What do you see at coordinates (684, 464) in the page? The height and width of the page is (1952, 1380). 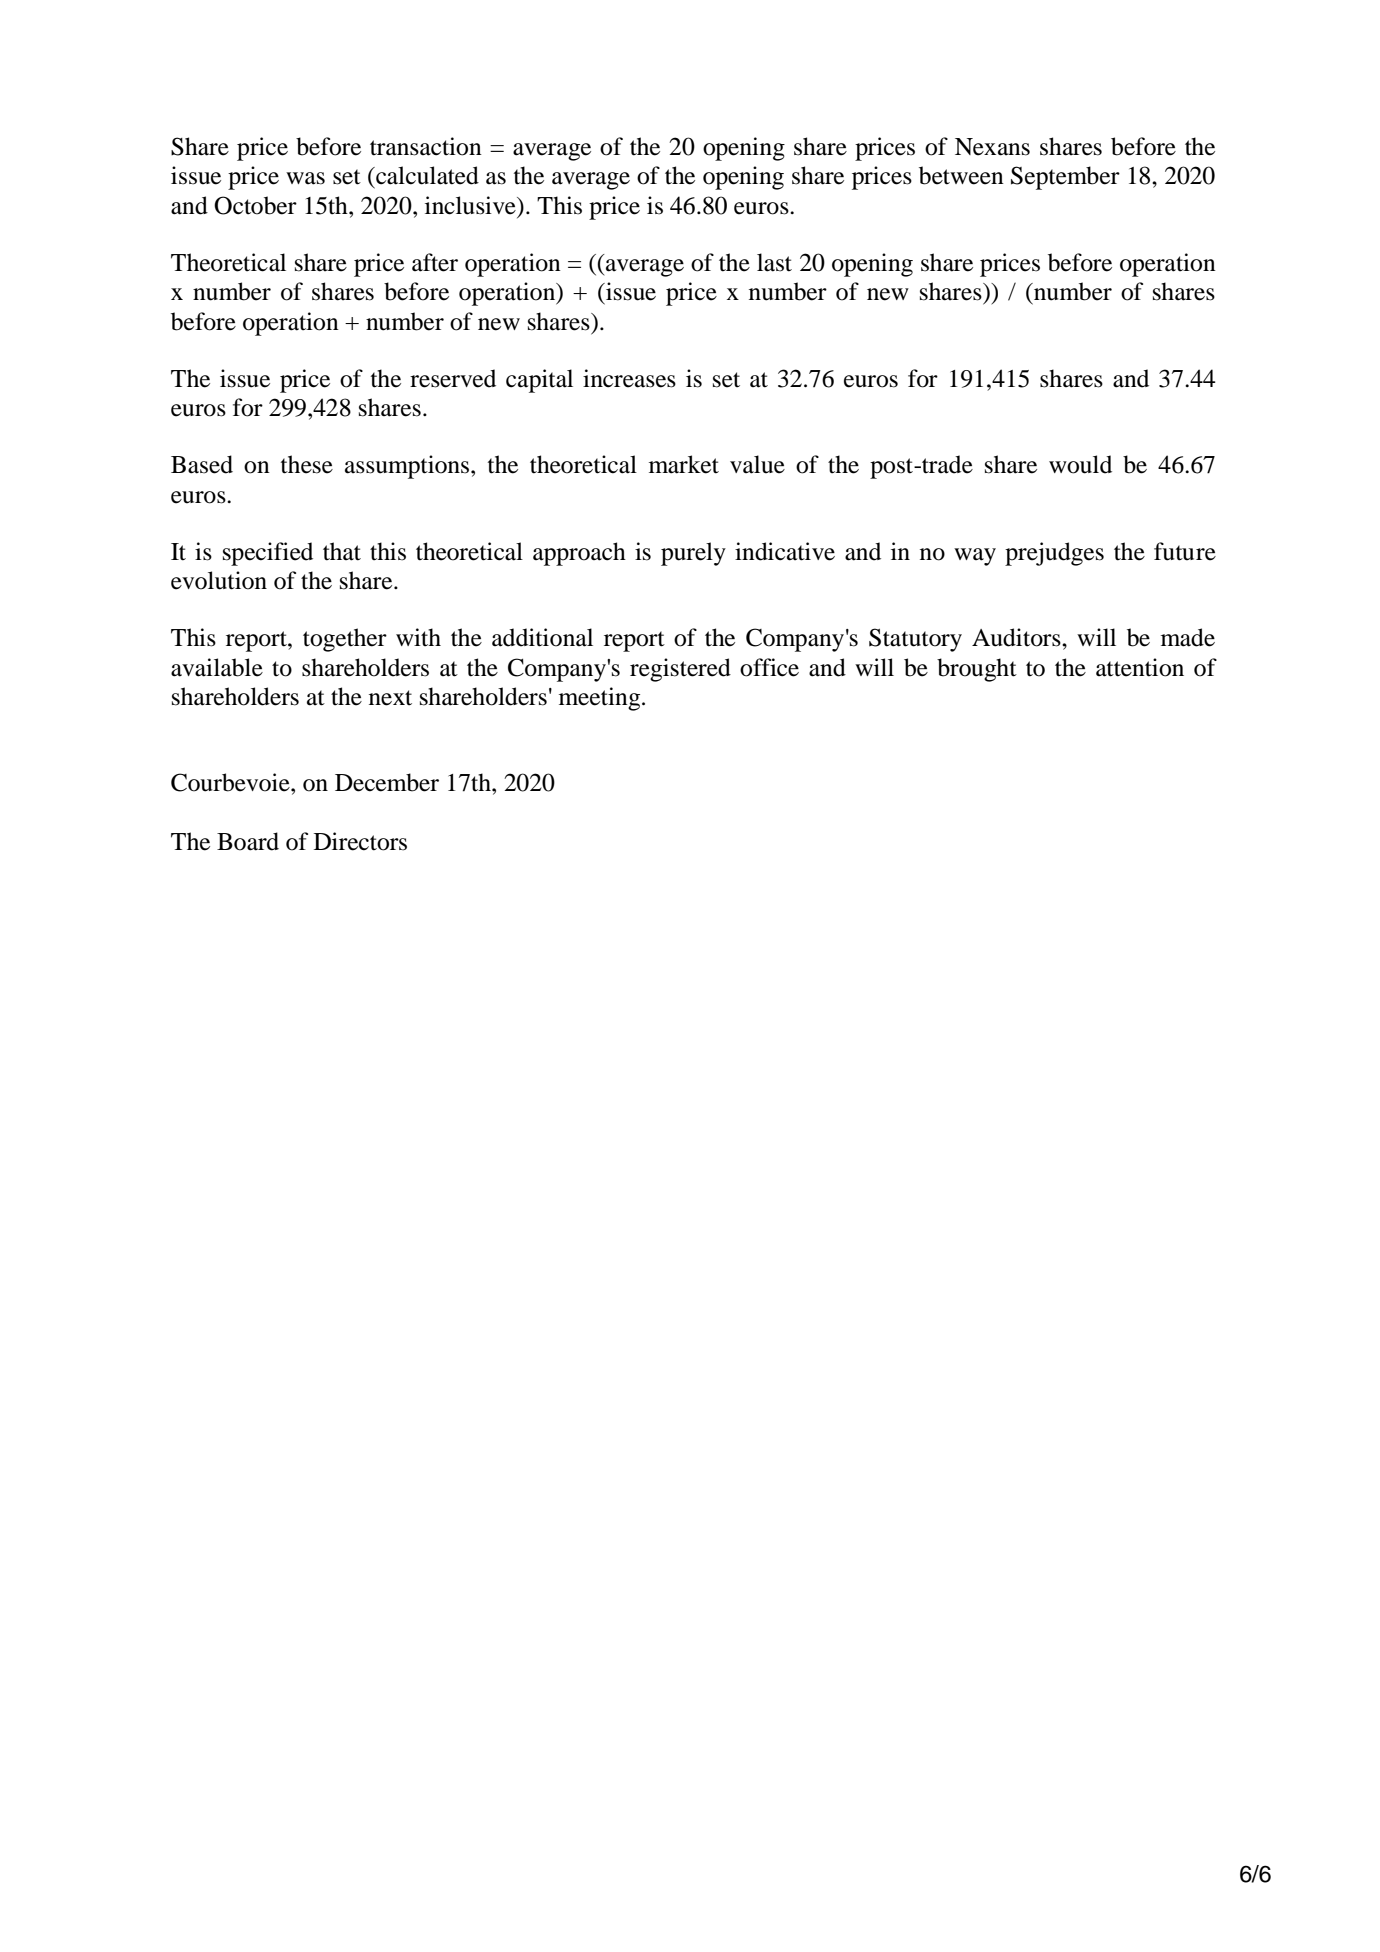 I see `market` at bounding box center [684, 464].
